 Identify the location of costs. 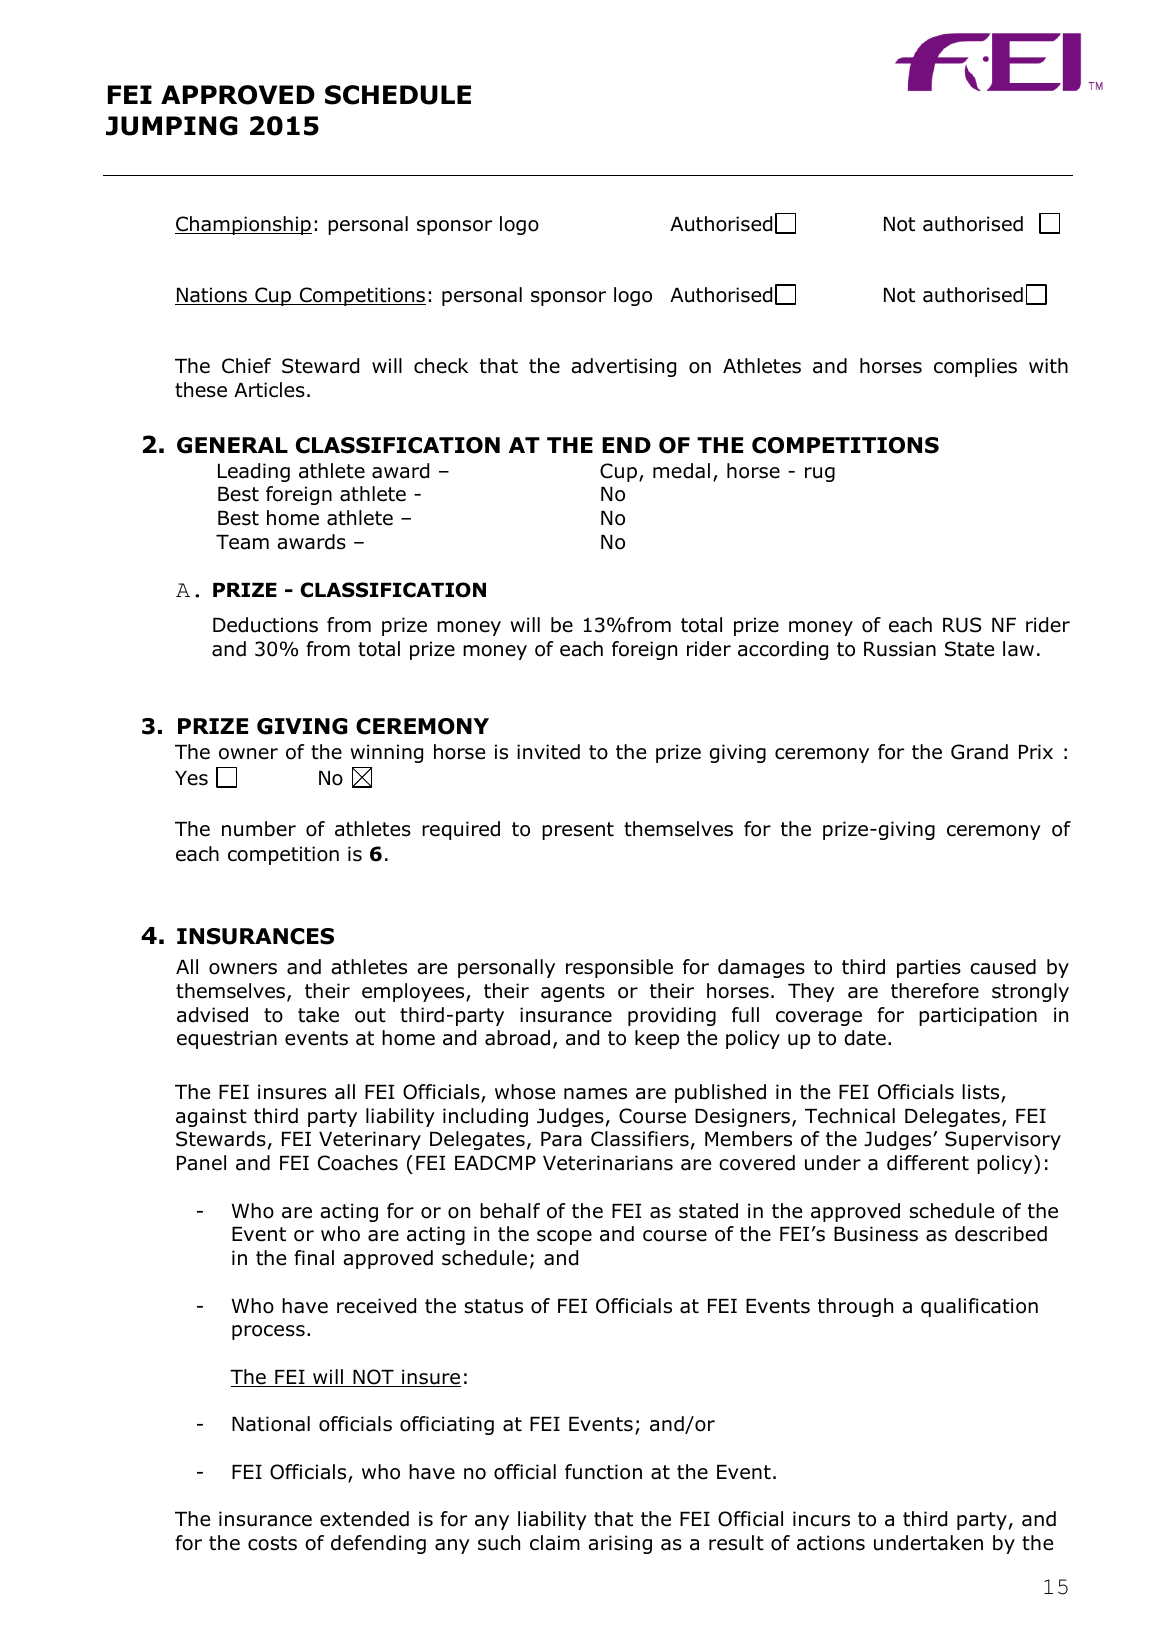
(272, 1543).
